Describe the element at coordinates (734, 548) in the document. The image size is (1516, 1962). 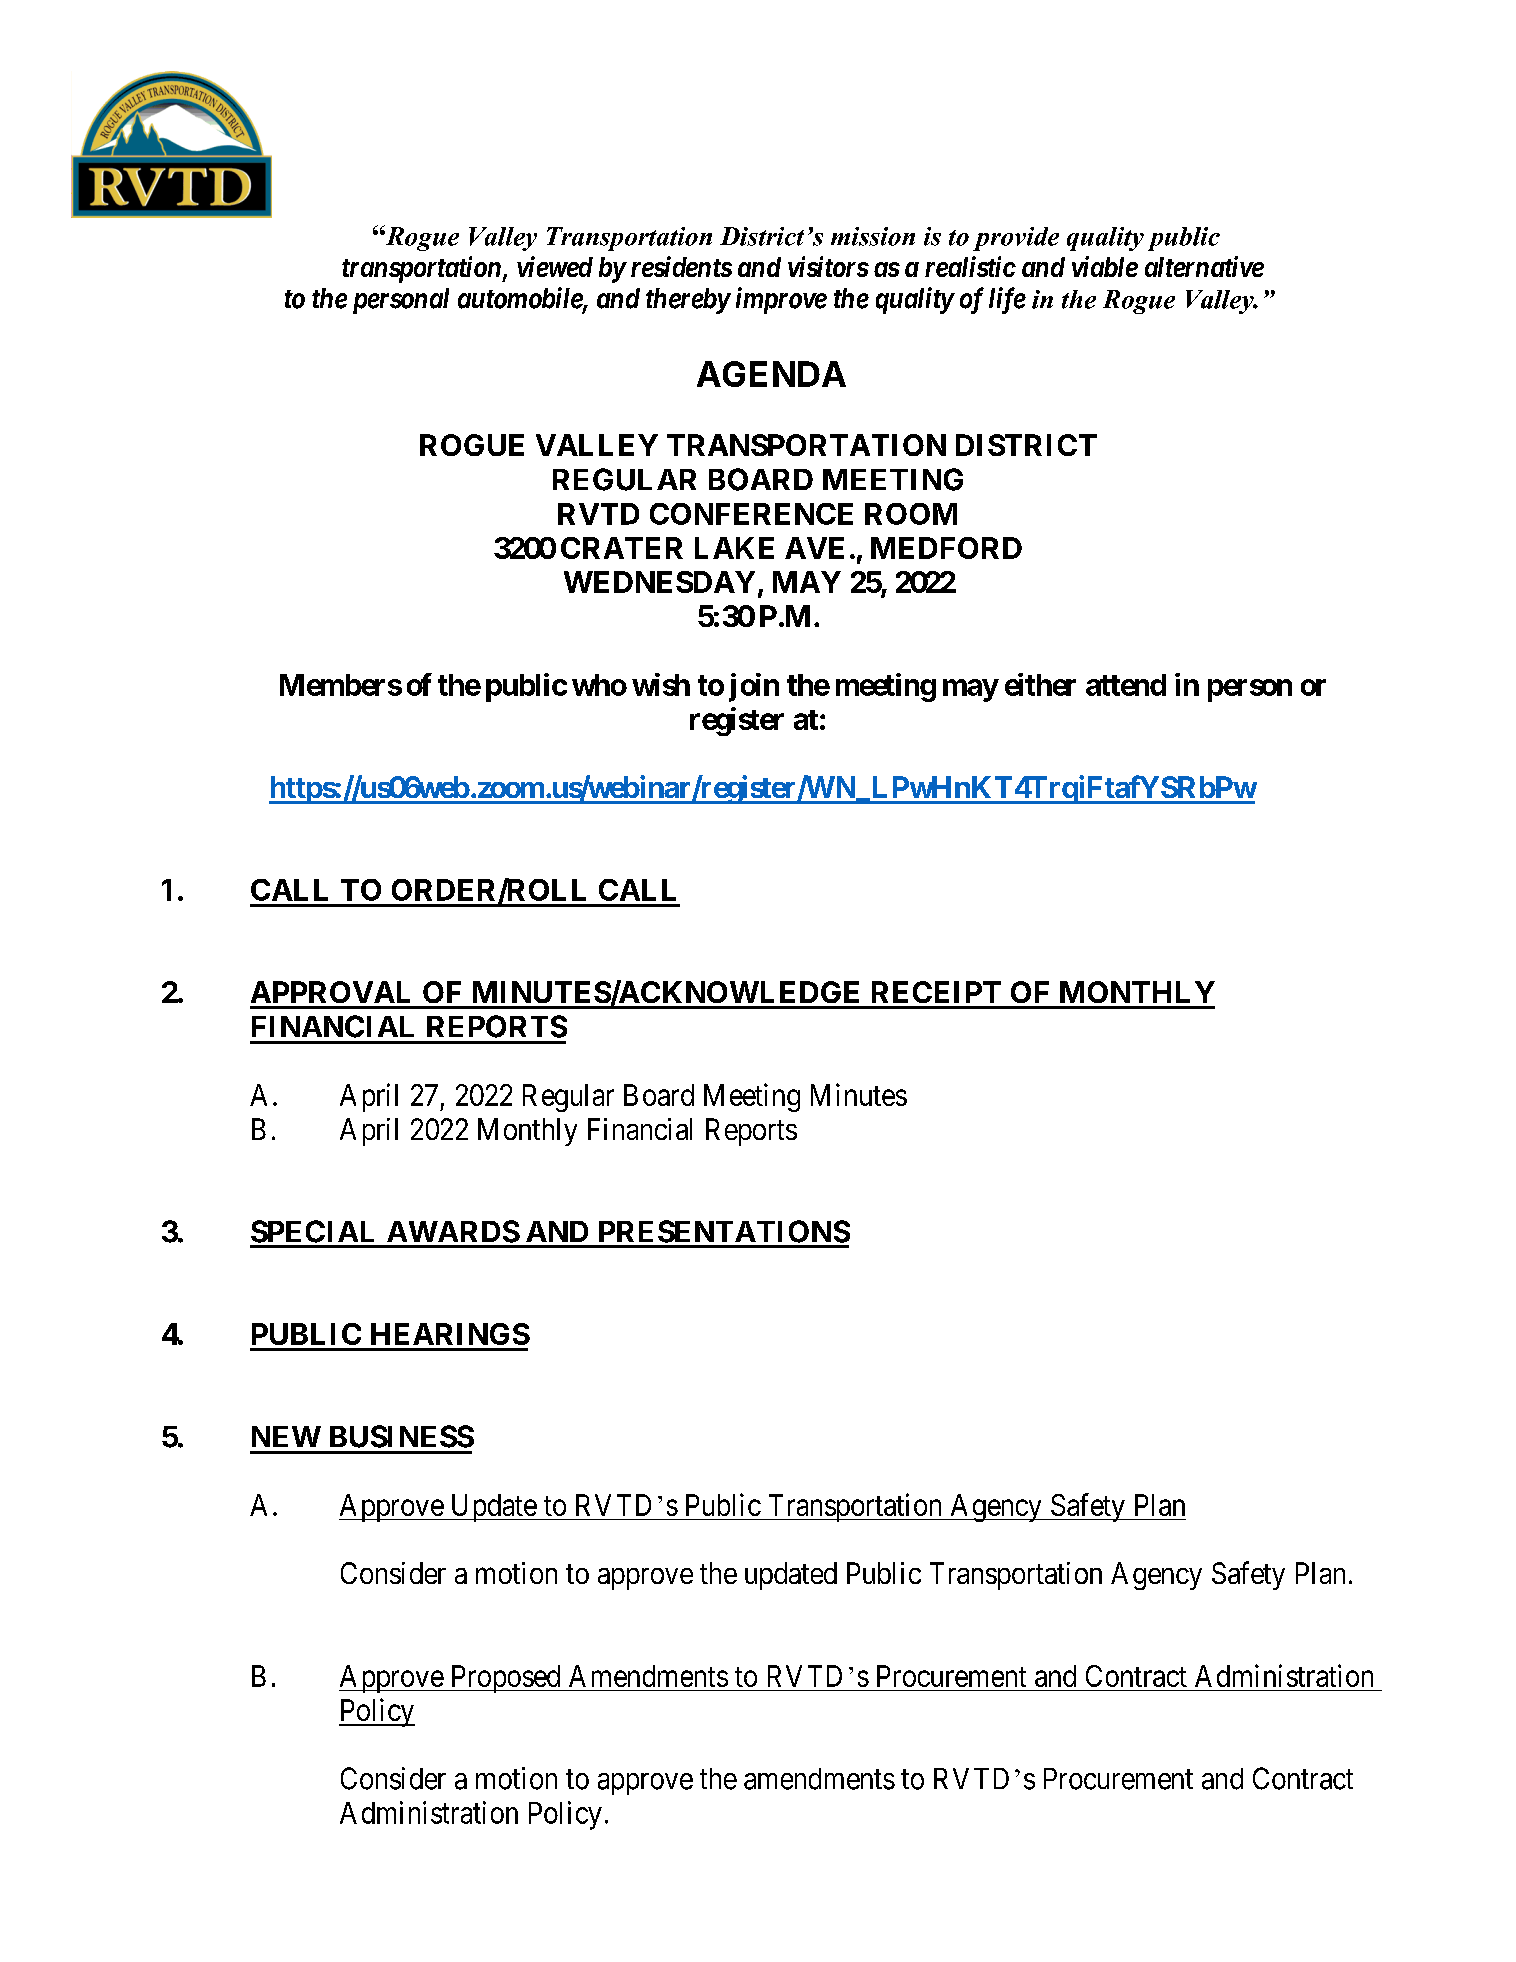
I see `LAKE` at that location.
